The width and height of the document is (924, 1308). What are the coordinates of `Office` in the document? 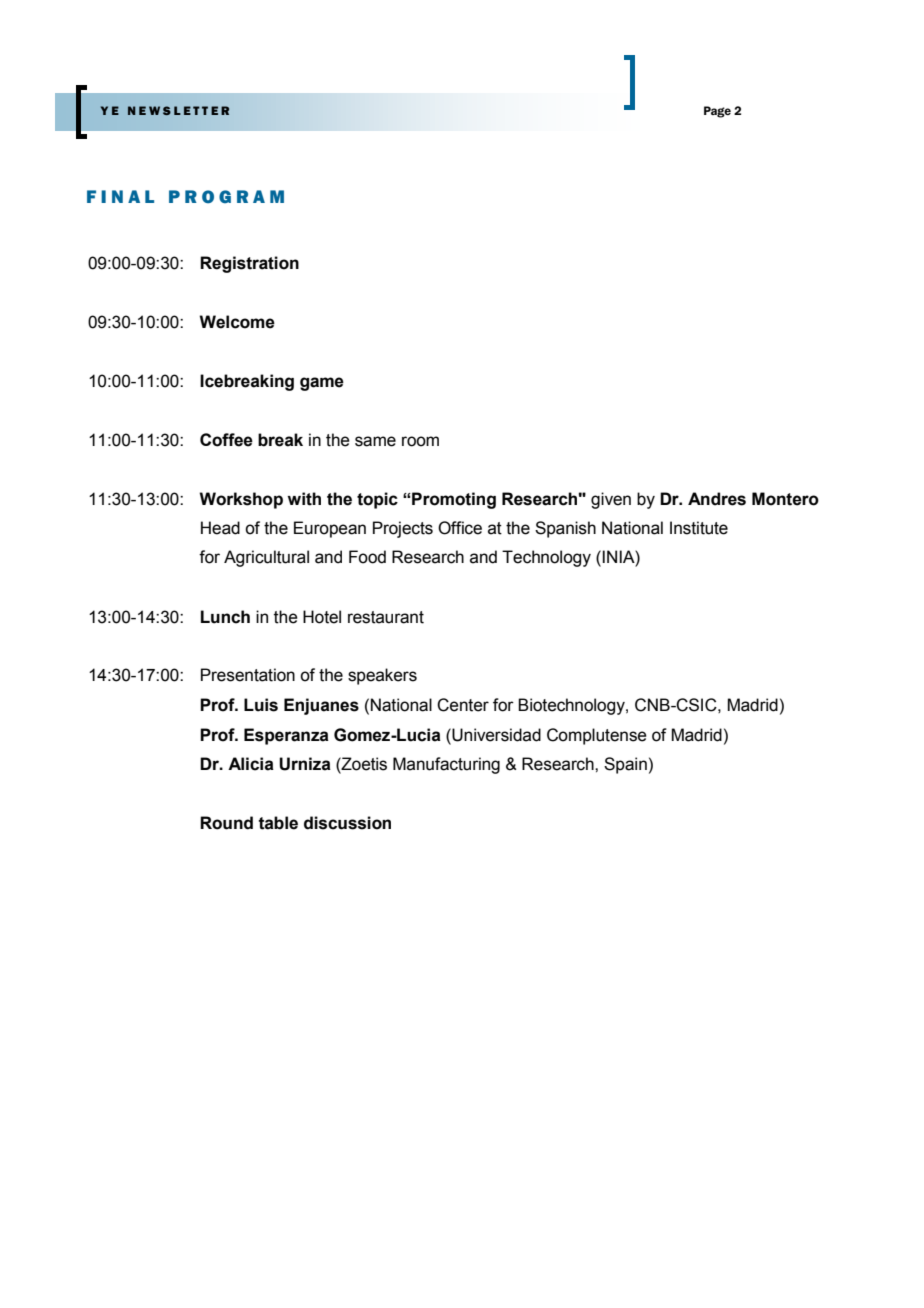 It's located at (460, 528).
